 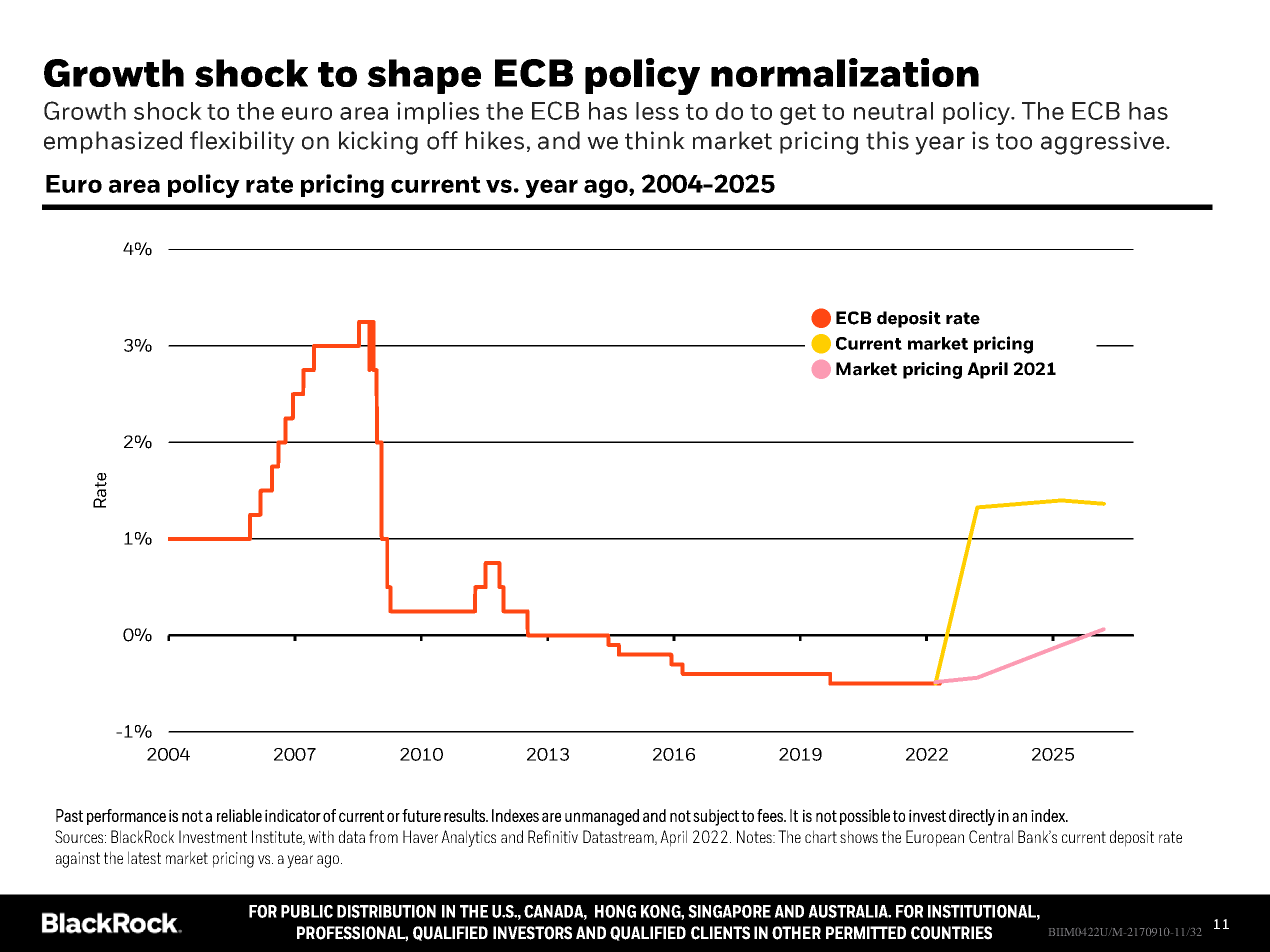 I want to click on think, so click(x=655, y=140).
